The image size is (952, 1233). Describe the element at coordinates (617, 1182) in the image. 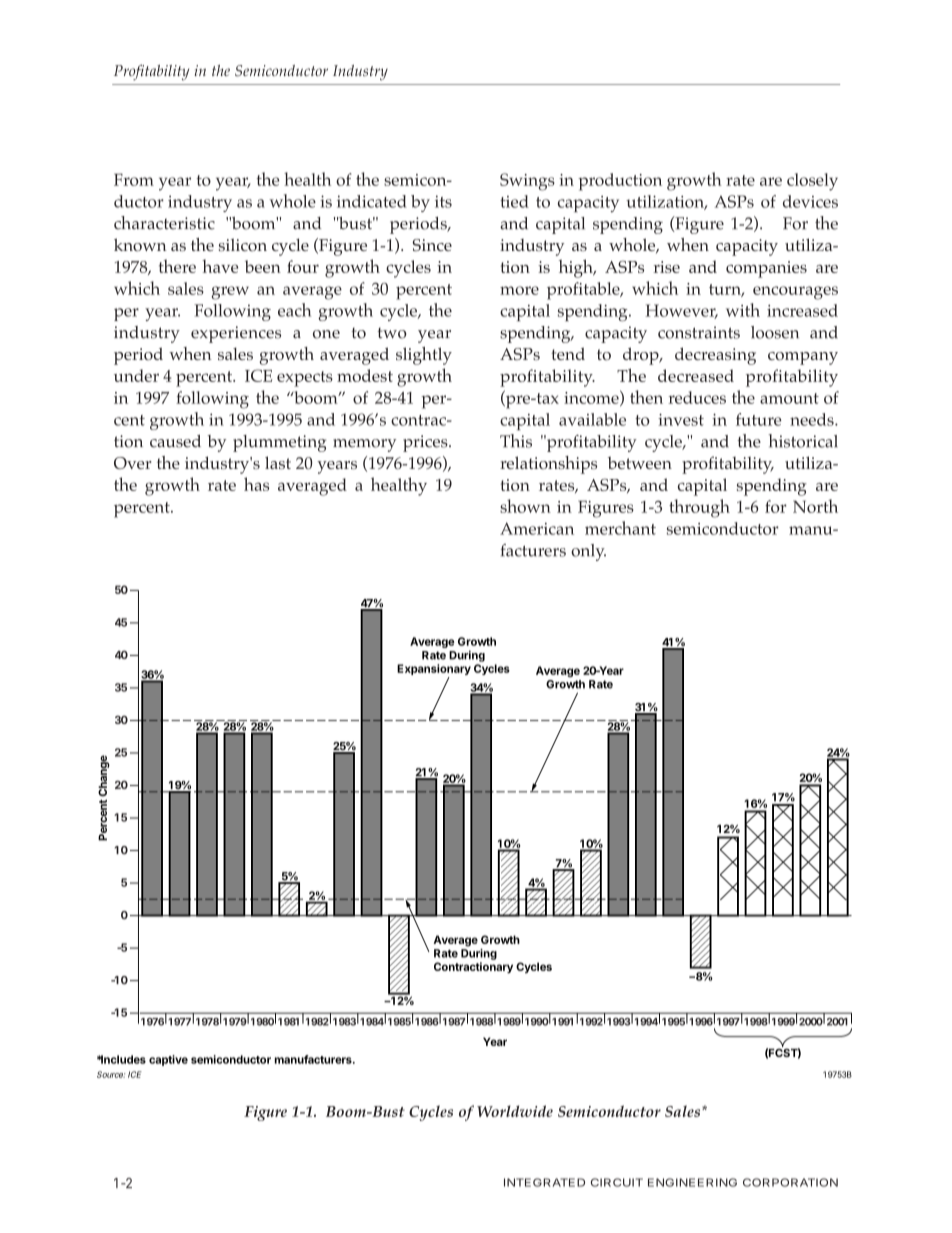

I see `CIRCUIT` at that location.
